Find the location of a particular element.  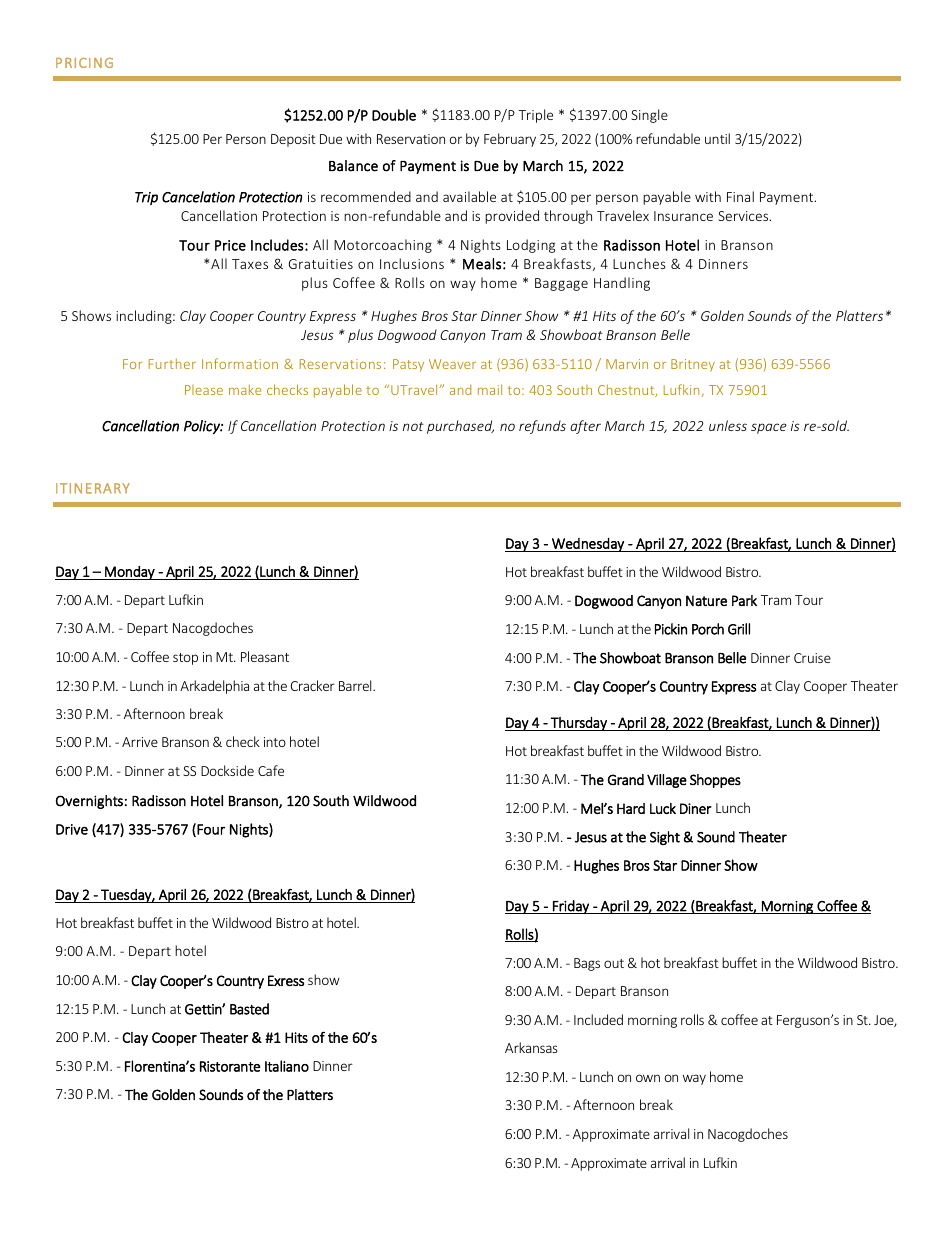

Arrive is located at coordinates (140, 742).
